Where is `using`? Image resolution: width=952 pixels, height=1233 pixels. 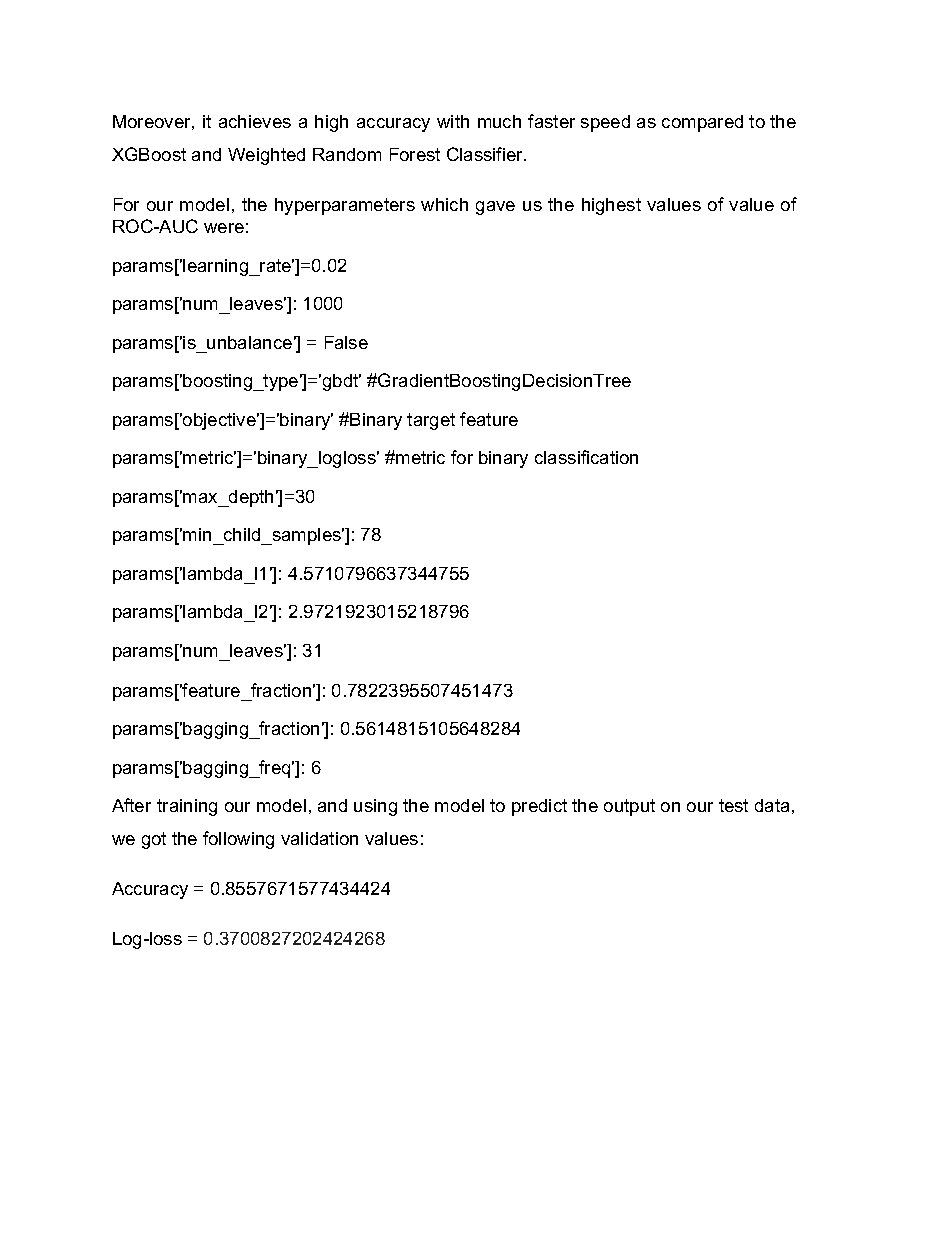
using is located at coordinates (375, 807).
